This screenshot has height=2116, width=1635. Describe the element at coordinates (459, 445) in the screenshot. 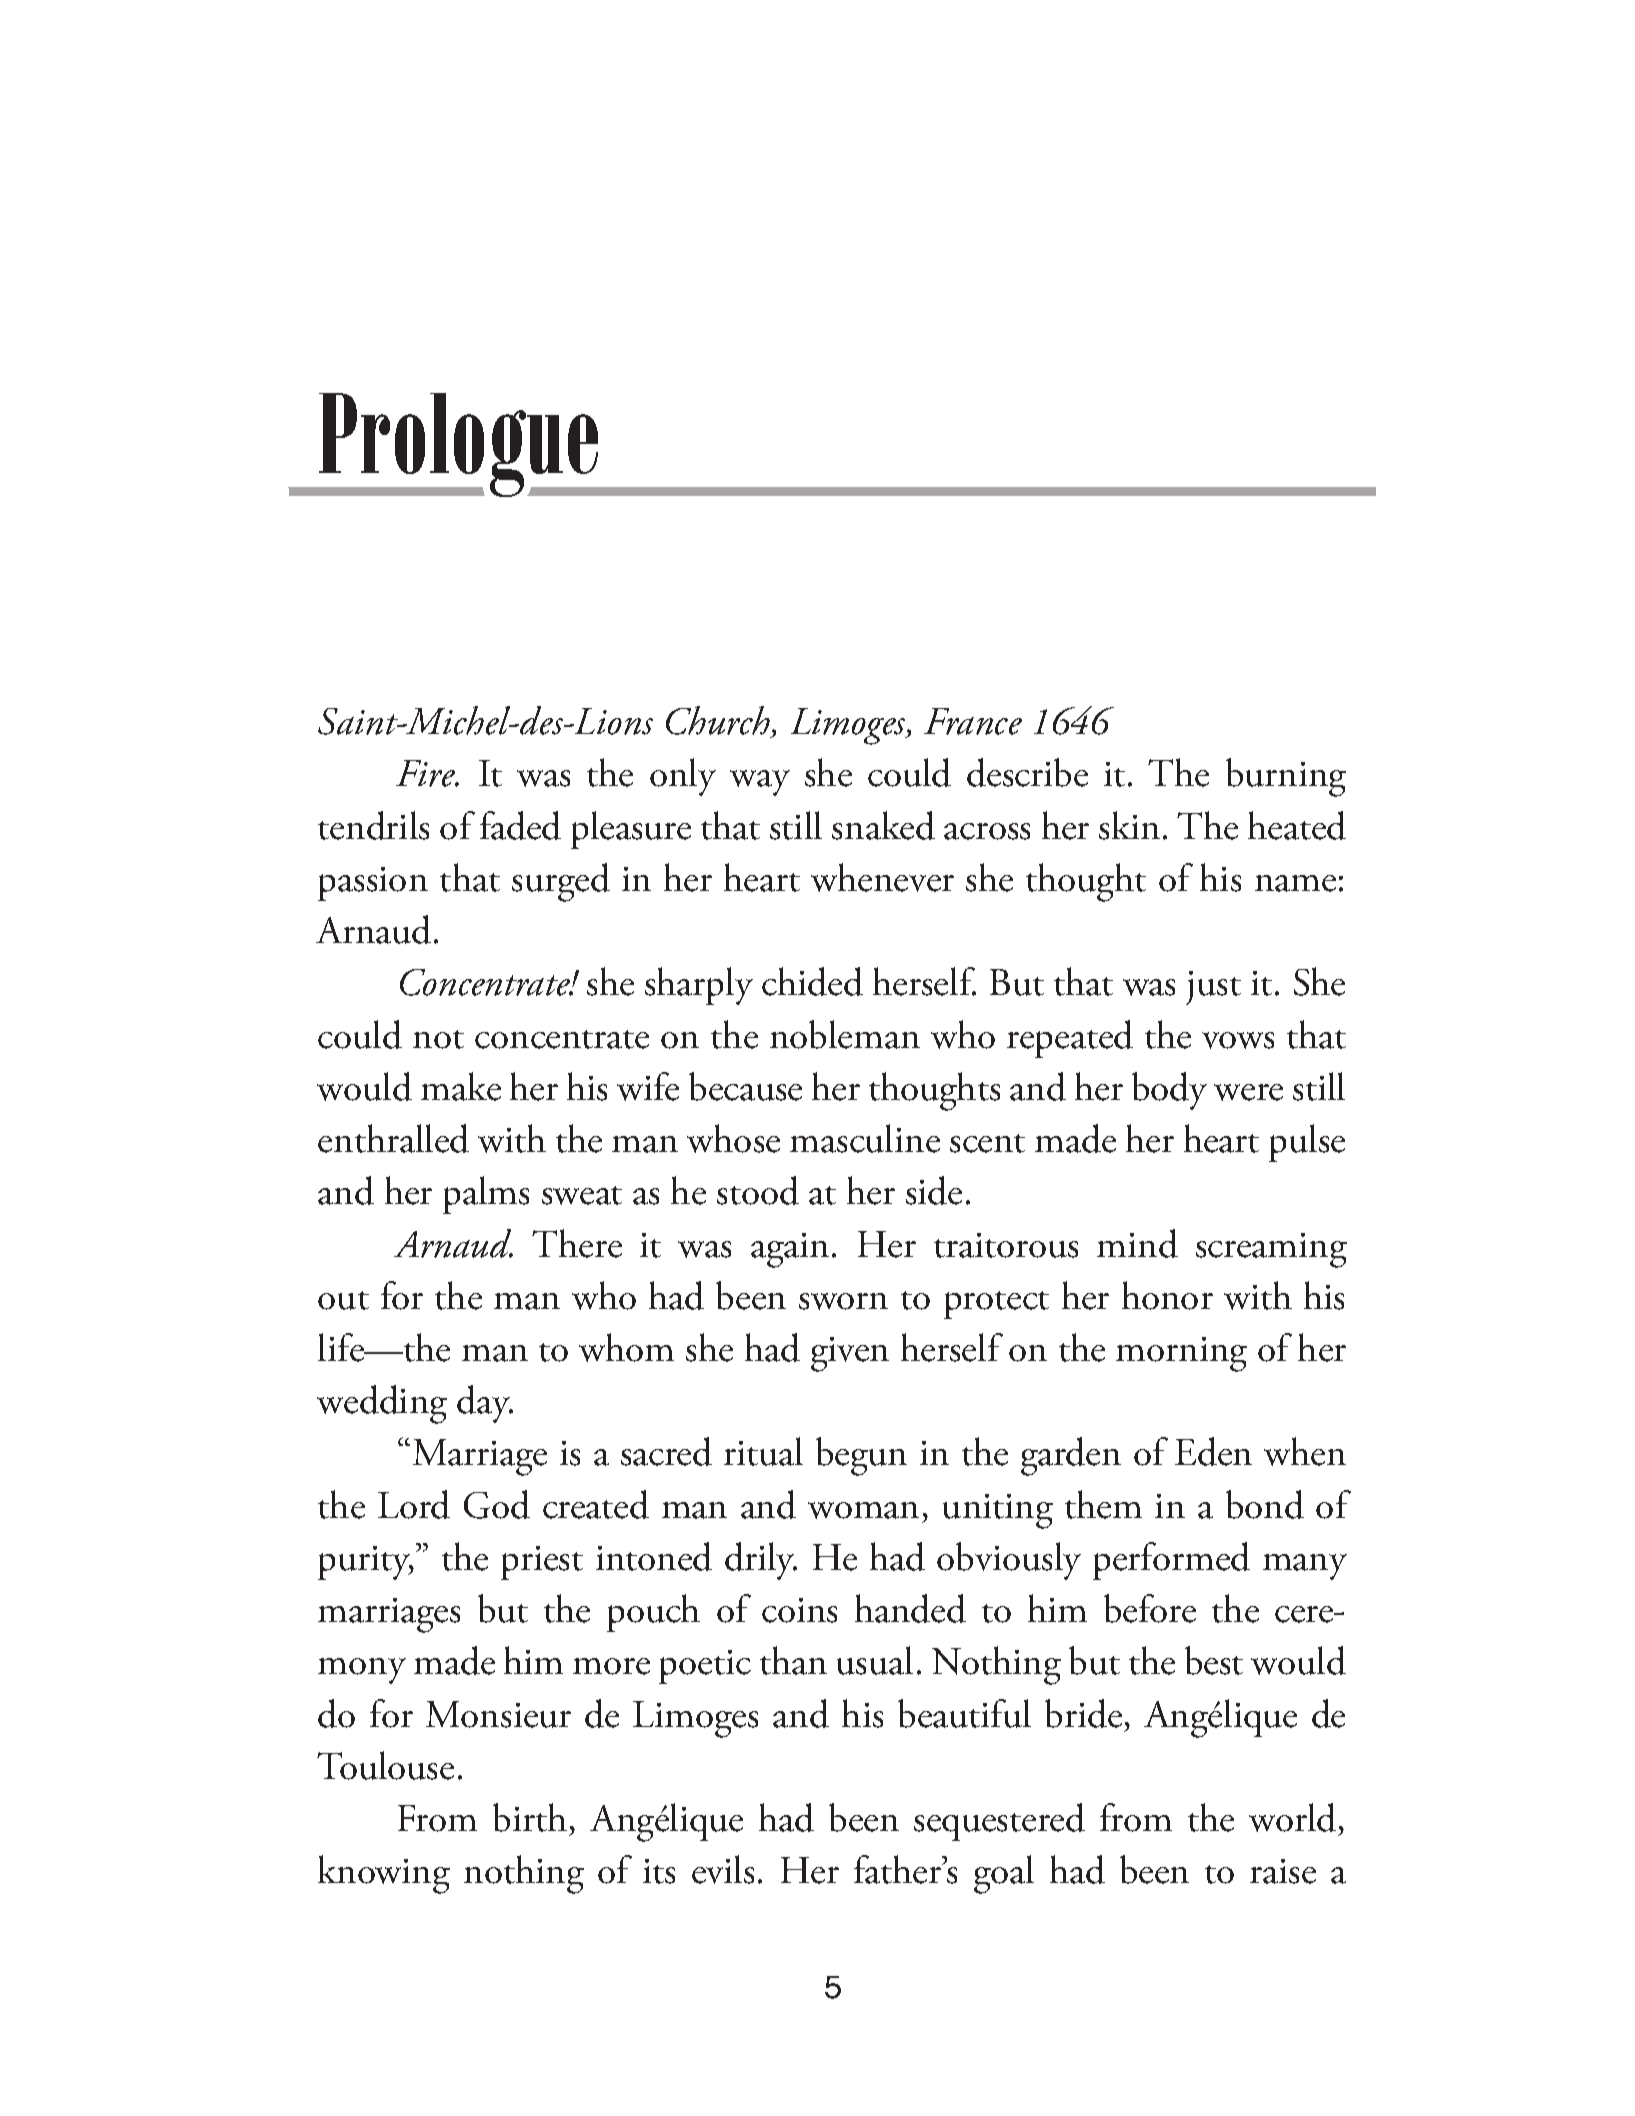

I see `Prologue` at that location.
